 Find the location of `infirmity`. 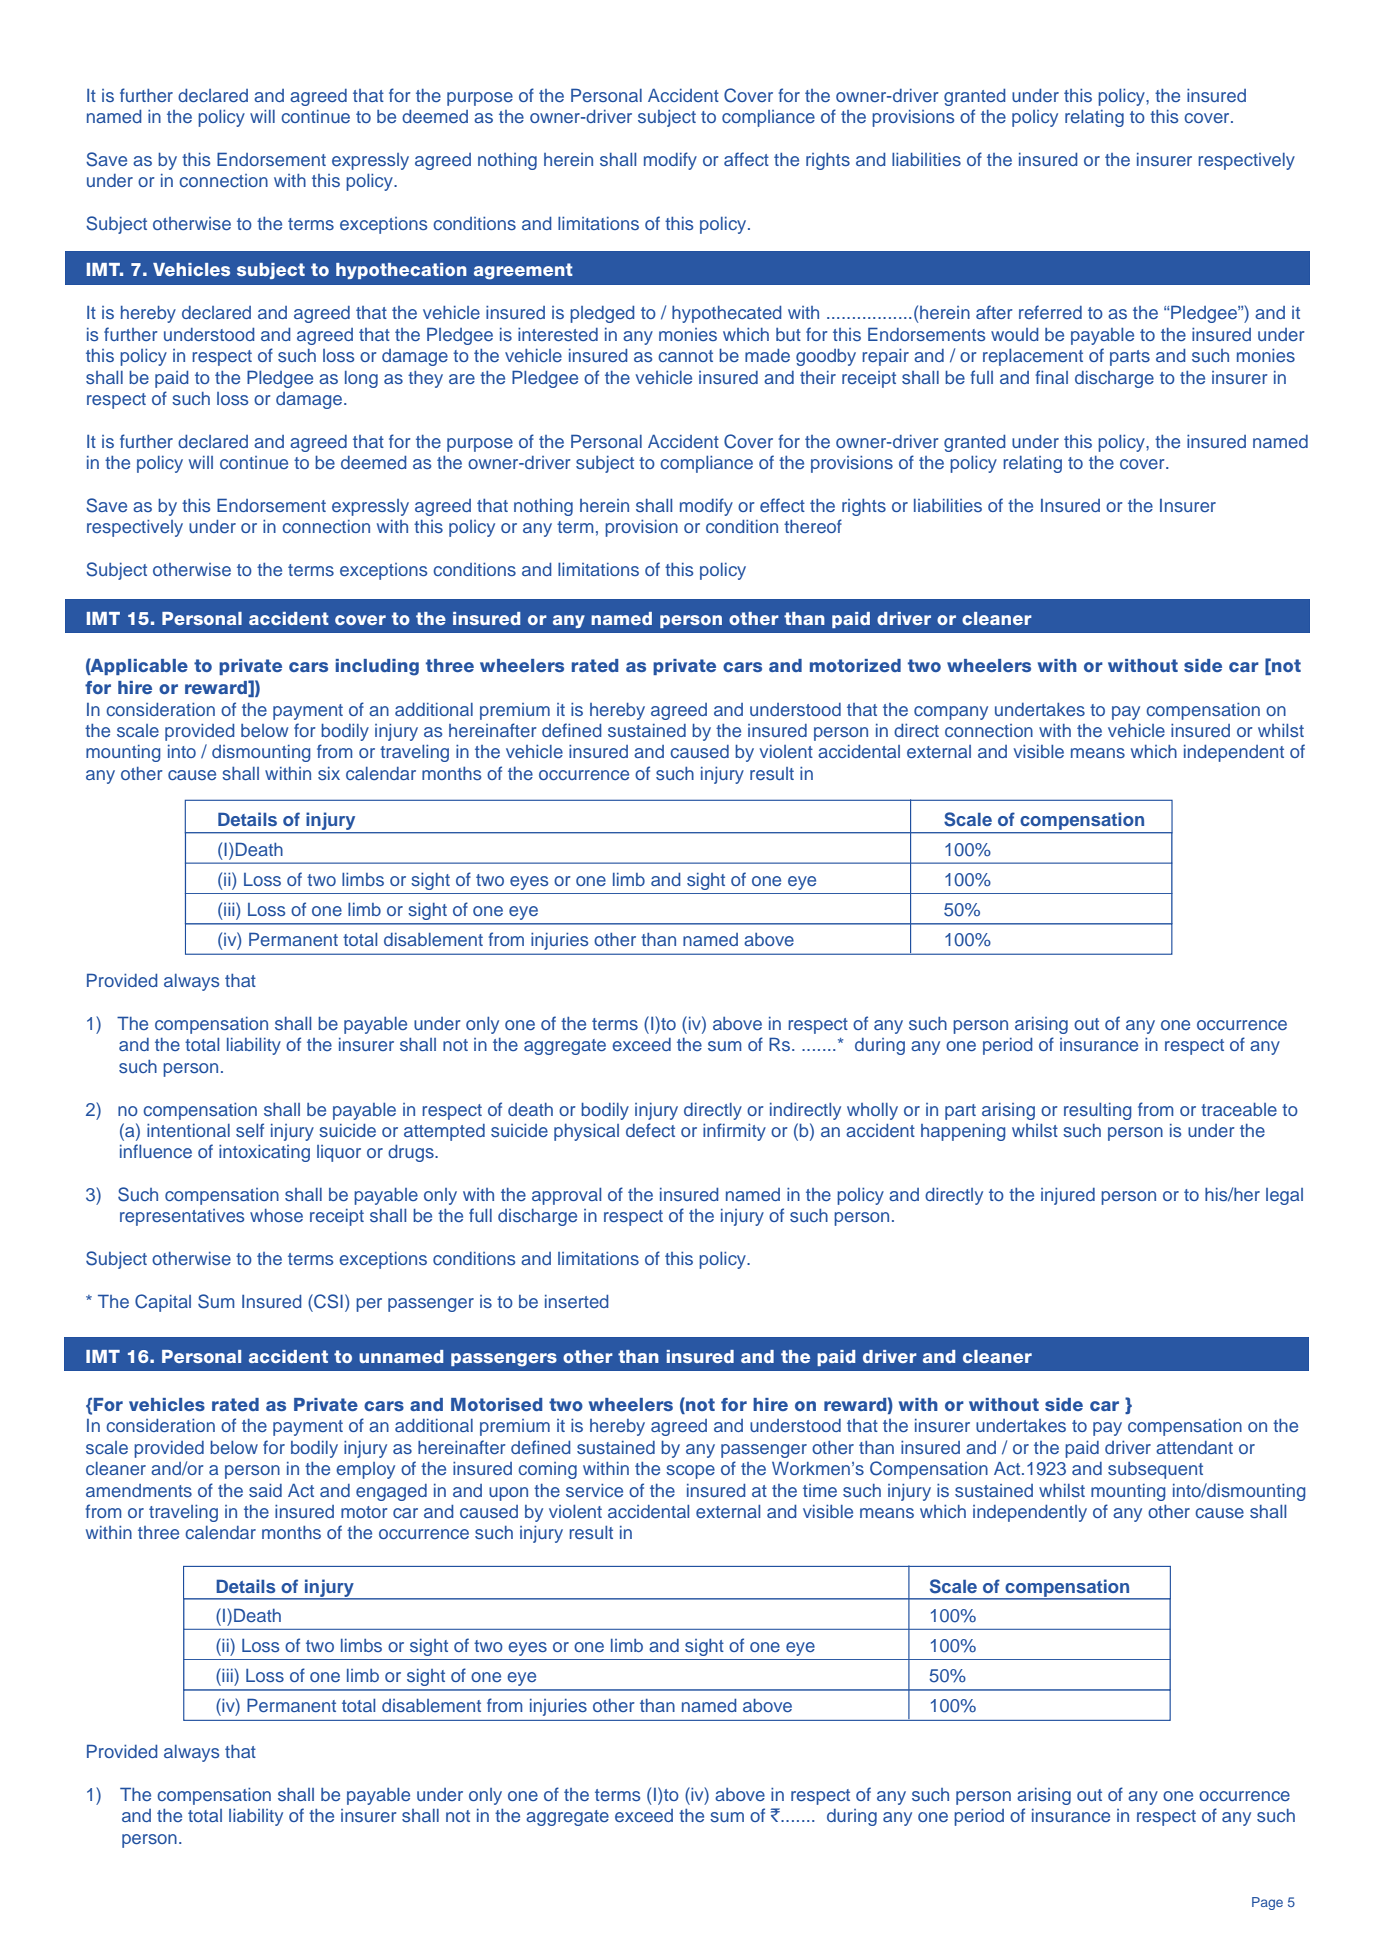

infirmity is located at coordinates (734, 1132).
